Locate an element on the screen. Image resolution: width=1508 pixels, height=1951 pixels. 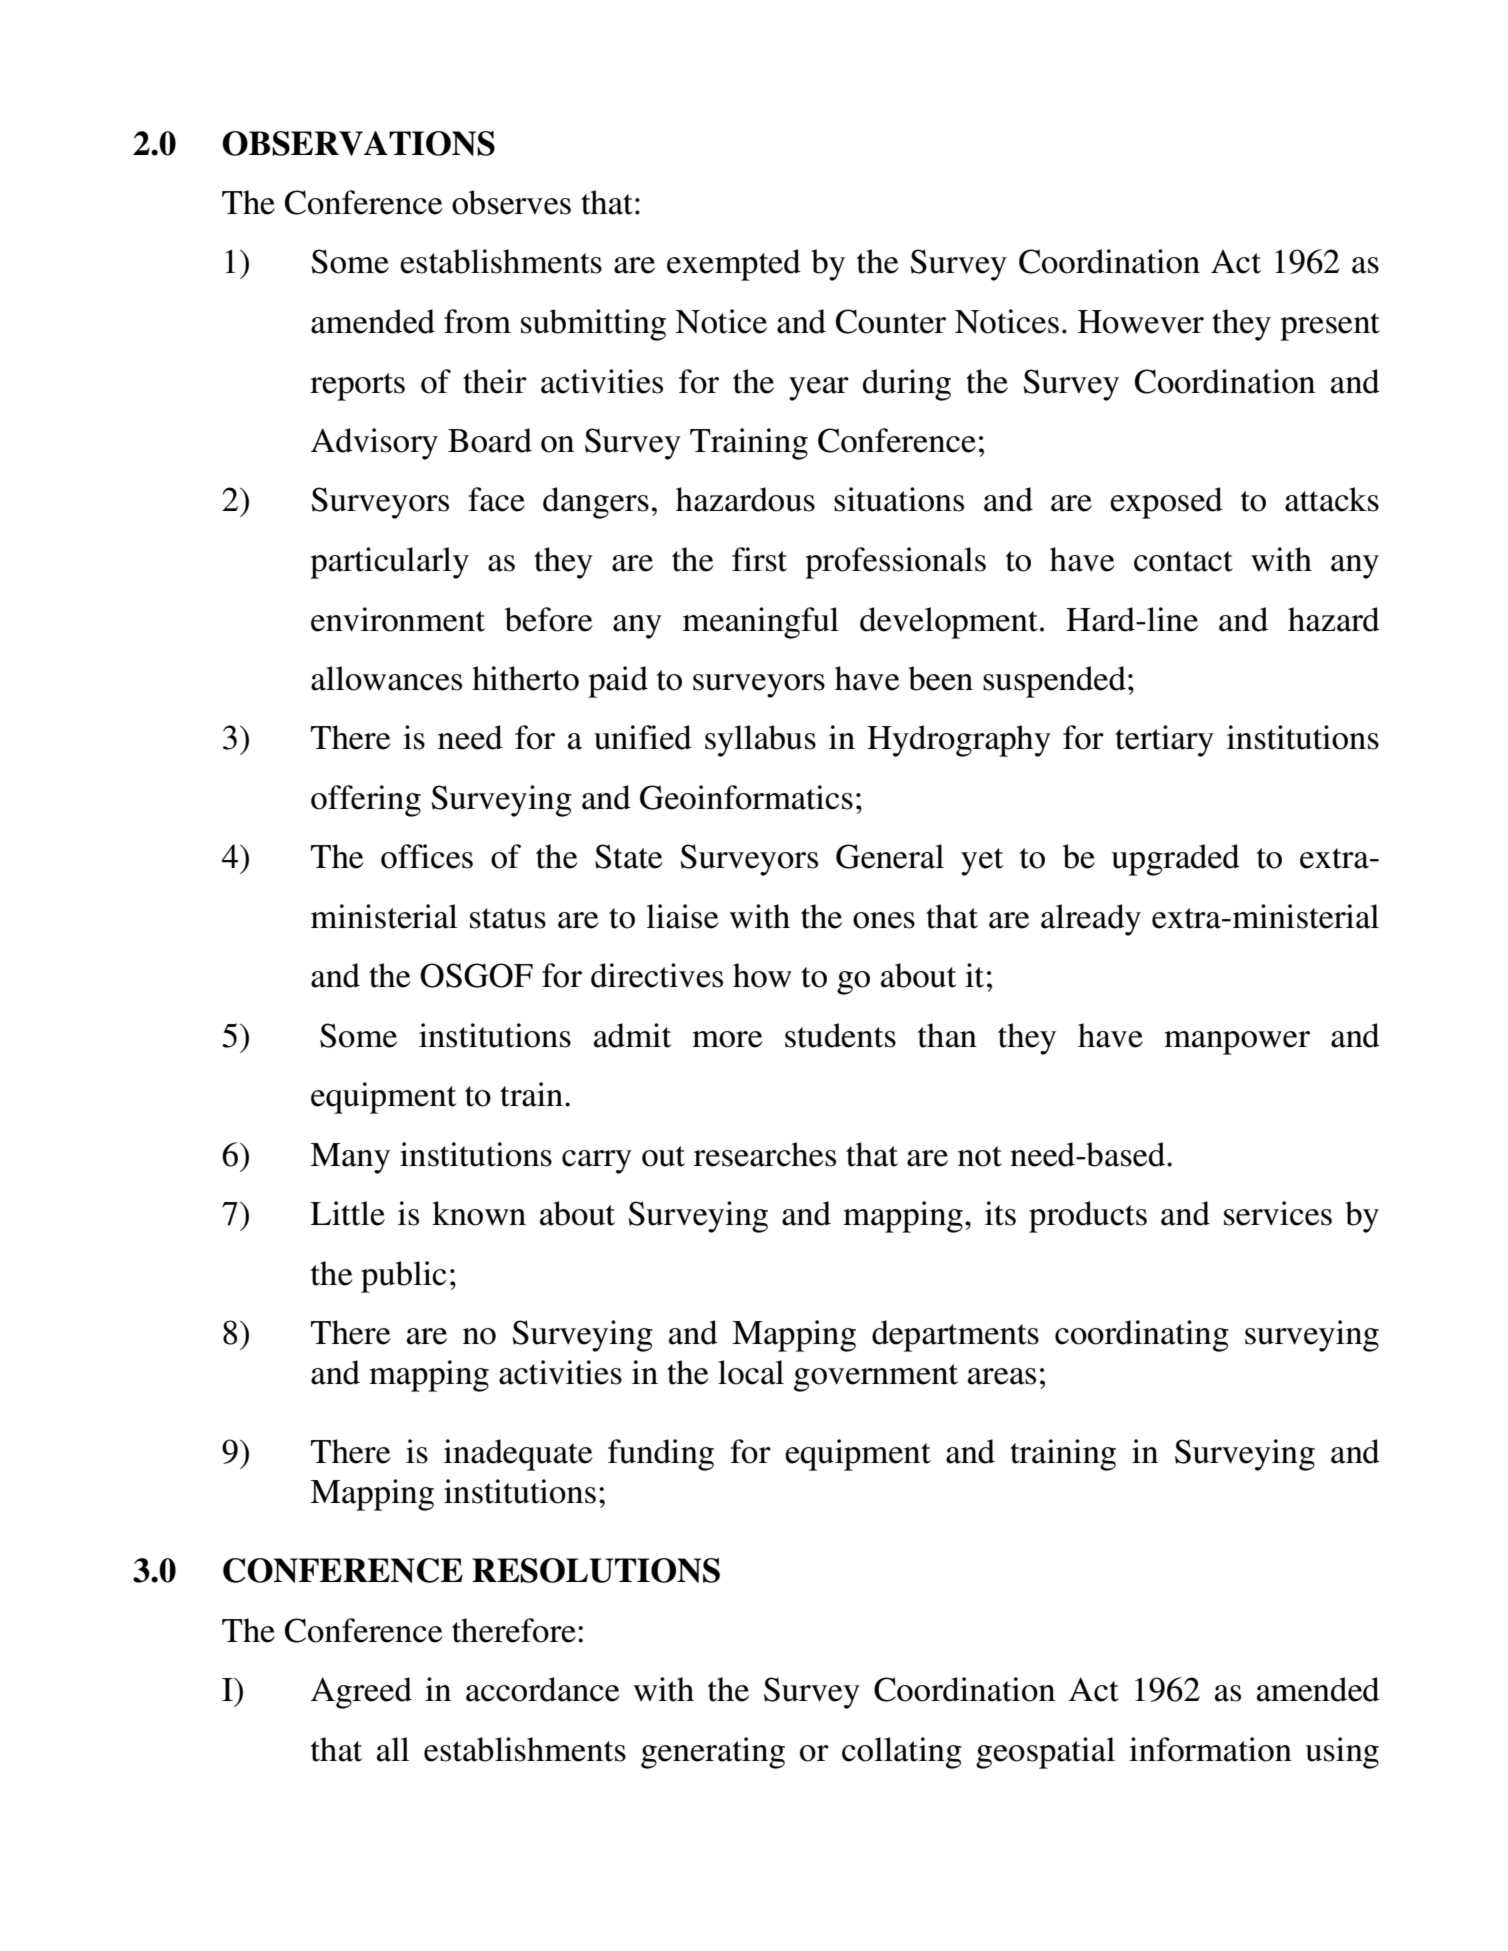
been is located at coordinates (940, 678).
